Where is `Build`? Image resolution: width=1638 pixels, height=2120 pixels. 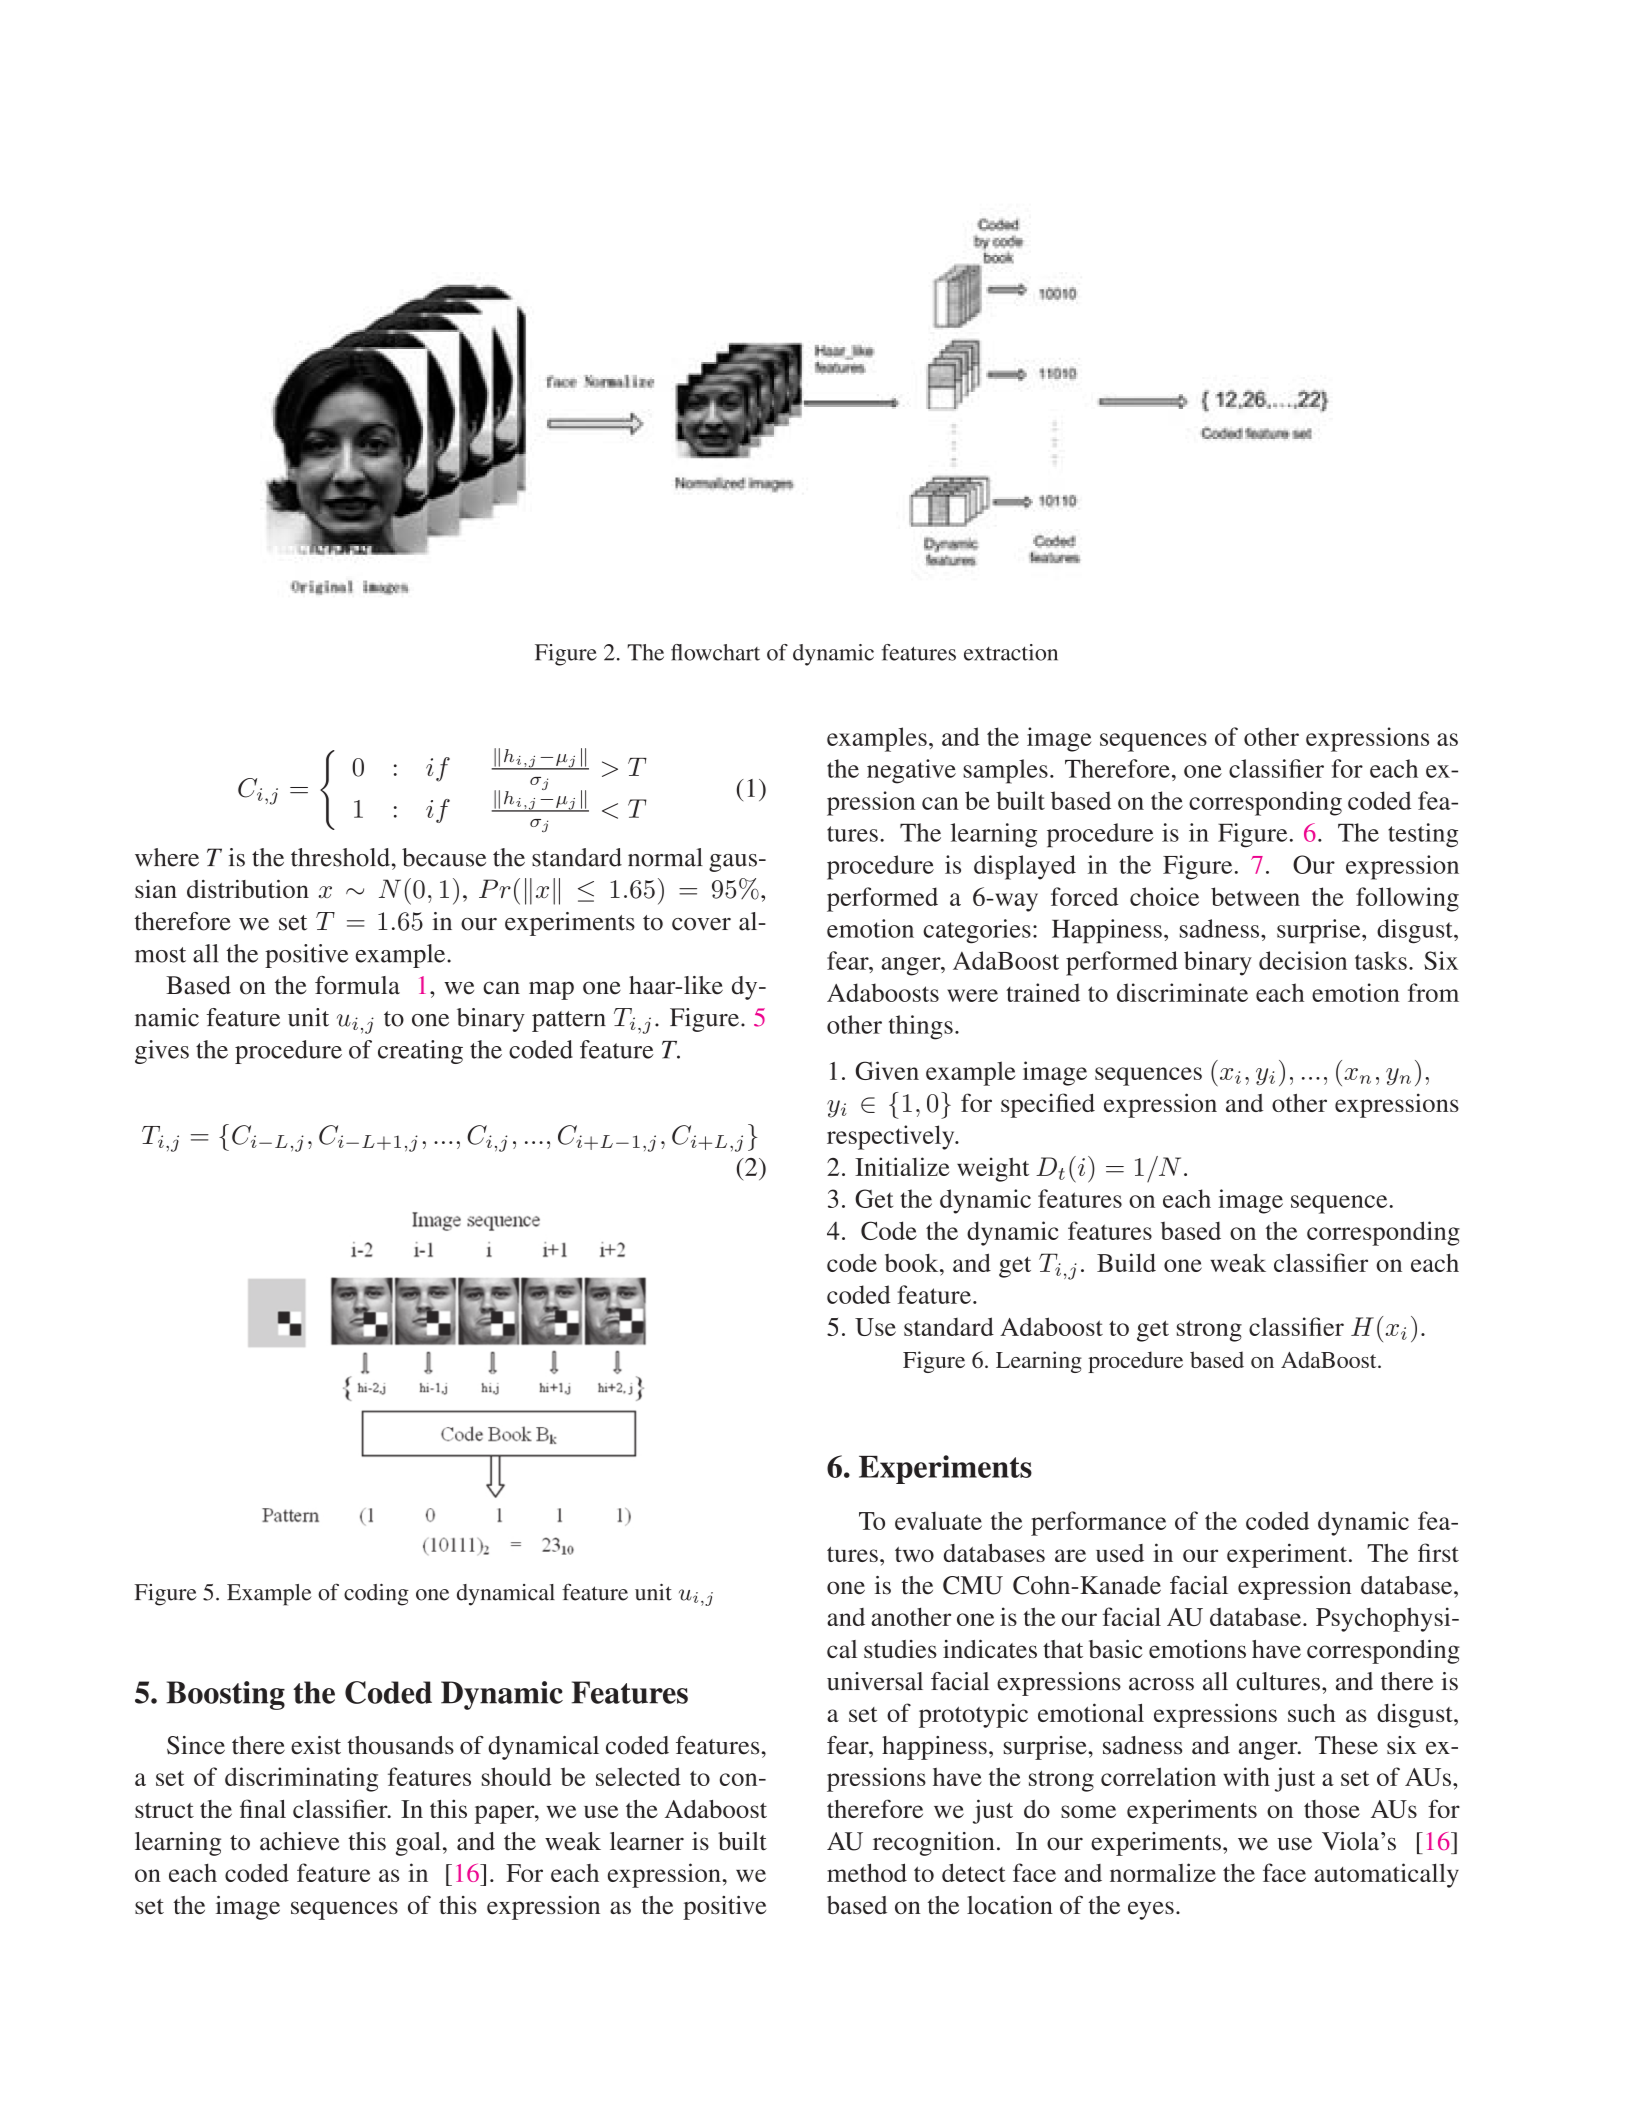 Build is located at coordinates (1126, 1262).
